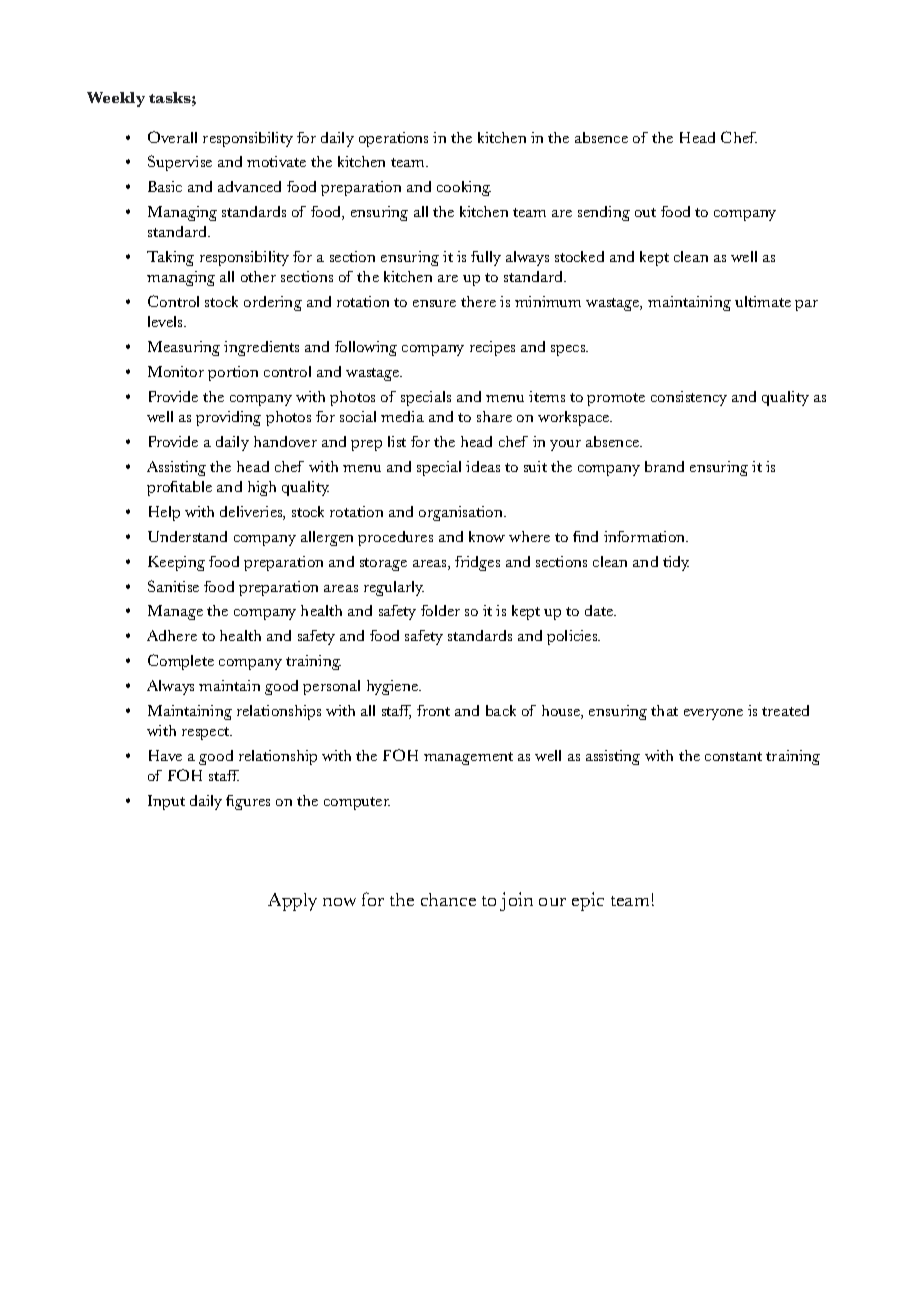  What do you see at coordinates (164, 513) in the screenshot?
I see `Help` at bounding box center [164, 513].
